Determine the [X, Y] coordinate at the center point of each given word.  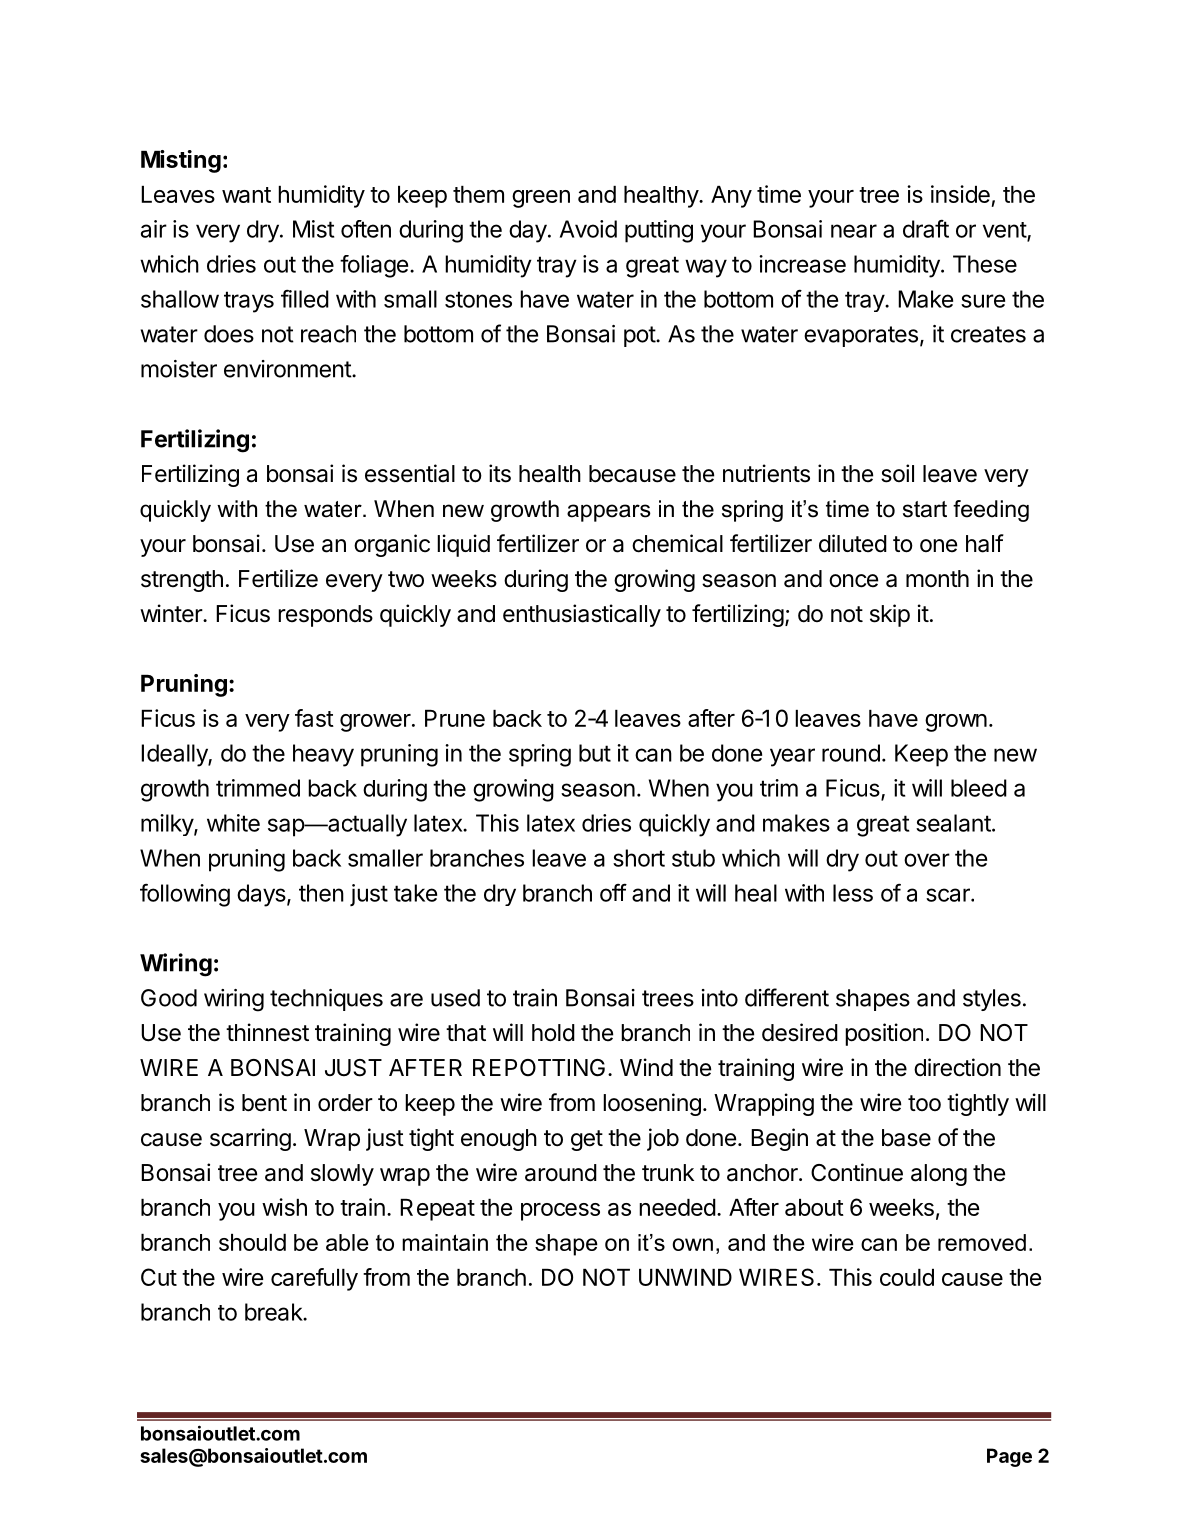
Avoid [588, 229]
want [246, 195]
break [274, 1312]
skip [890, 615]
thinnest [267, 1032]
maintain [445, 1242]
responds [325, 616]
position [884, 1034]
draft [926, 228]
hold [553, 1033]
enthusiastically [582, 615]
